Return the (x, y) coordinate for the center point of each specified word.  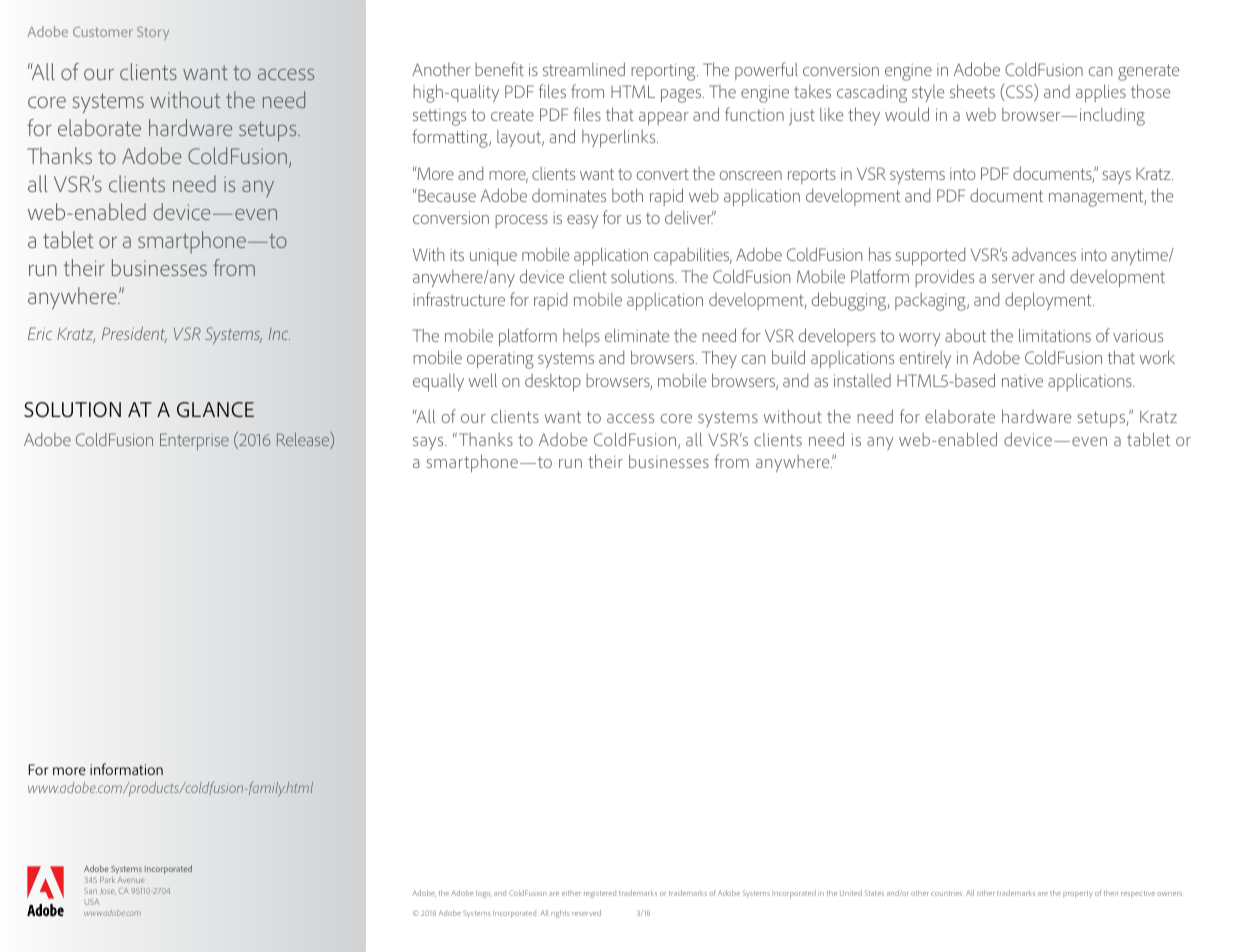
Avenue (131, 880)
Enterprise (194, 441)
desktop (553, 382)
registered (600, 894)
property (1078, 894)
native (1022, 381)
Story (153, 33)
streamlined (584, 69)
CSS (1019, 92)
